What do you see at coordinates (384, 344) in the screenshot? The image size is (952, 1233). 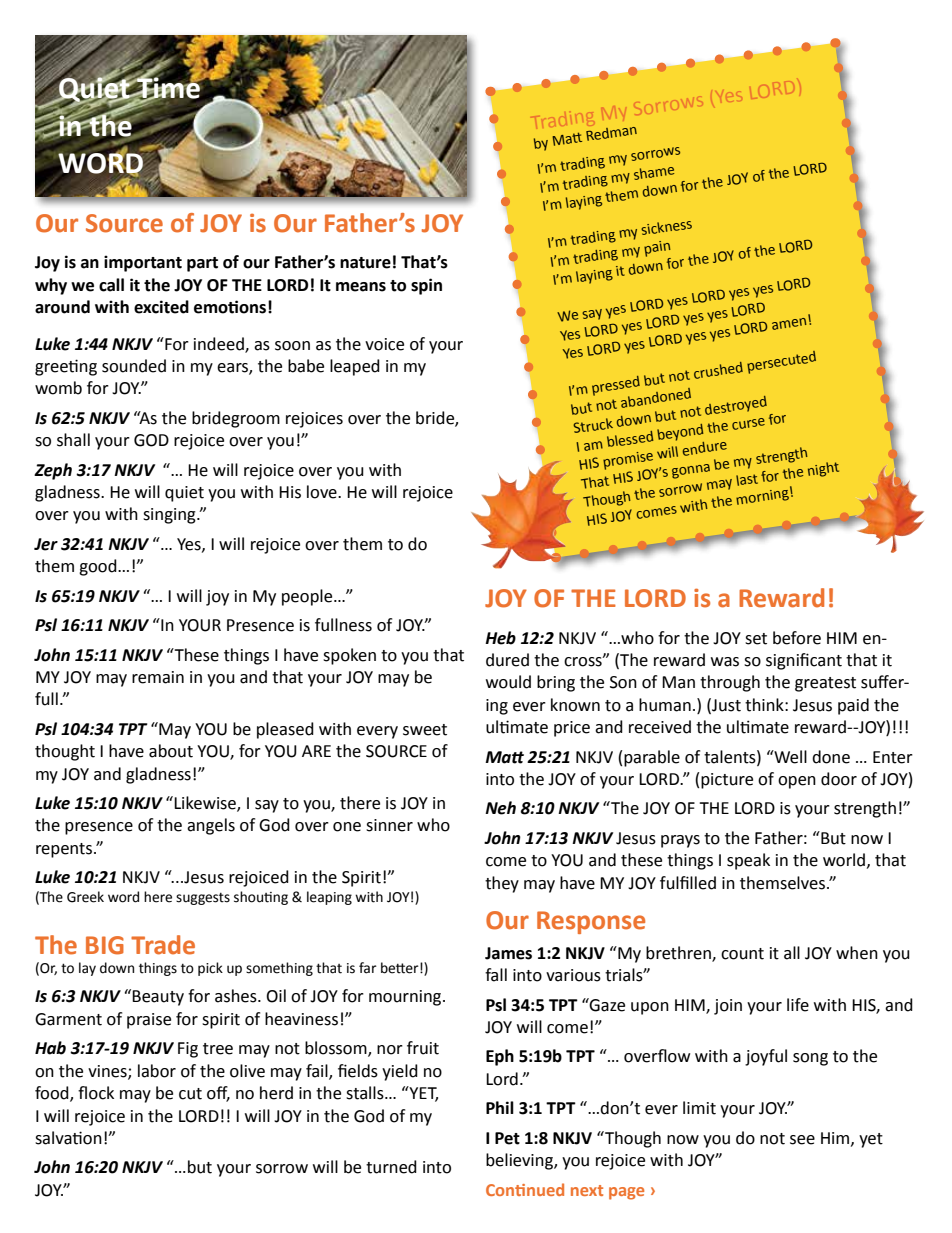 I see `voice` at bounding box center [384, 344].
